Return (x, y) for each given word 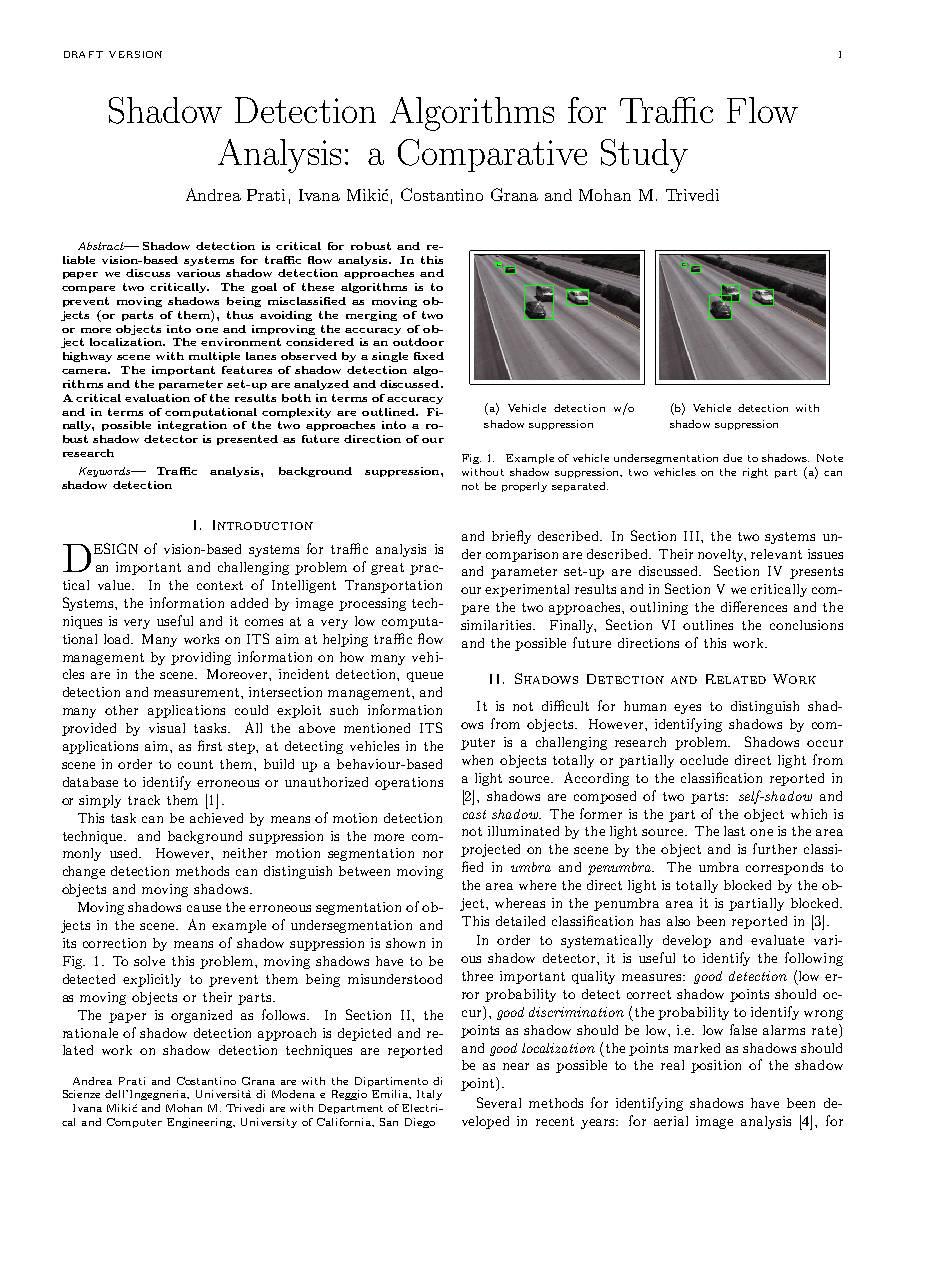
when (477, 760)
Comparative (492, 155)
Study (644, 156)
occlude (704, 760)
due (732, 458)
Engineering (201, 1123)
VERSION (135, 54)
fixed (429, 356)
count (195, 764)
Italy (429, 1095)
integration (192, 426)
